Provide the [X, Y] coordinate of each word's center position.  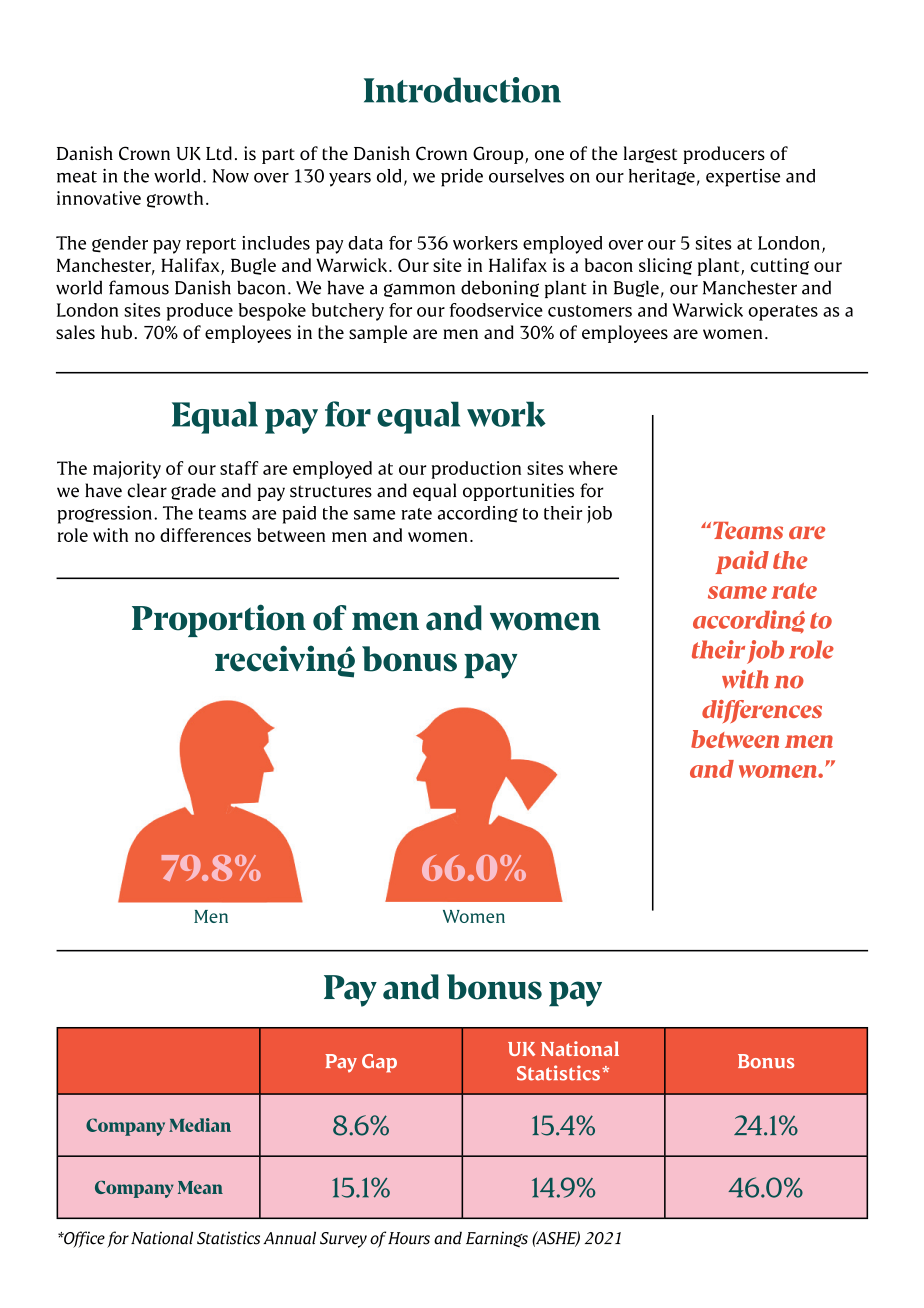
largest [650, 154]
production [476, 470]
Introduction [462, 90]
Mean [200, 1187]
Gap [379, 1063]
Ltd [219, 153]
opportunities [518, 492]
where [593, 468]
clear [147, 490]
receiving [285, 661]
